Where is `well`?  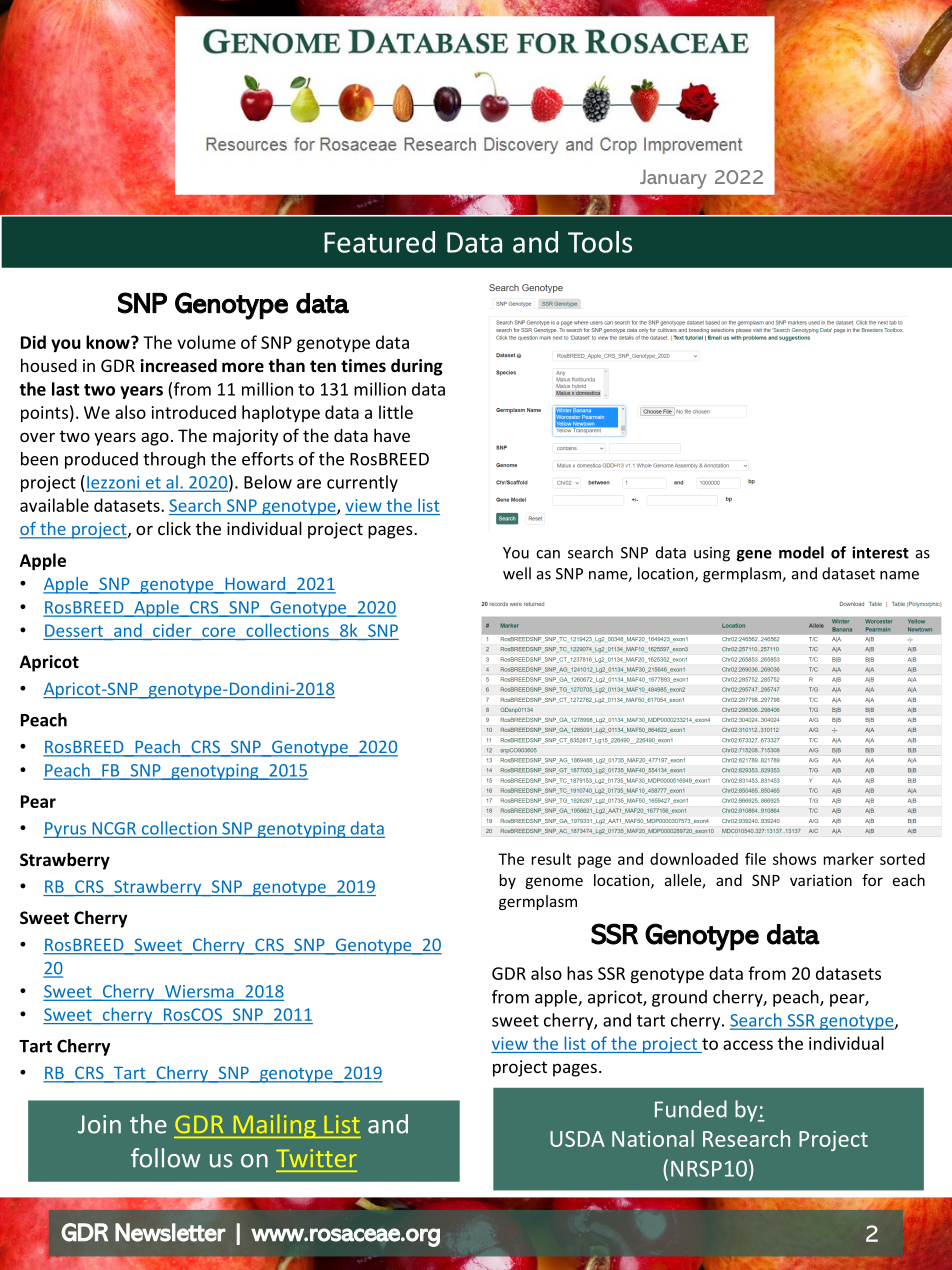 well is located at coordinates (517, 573).
